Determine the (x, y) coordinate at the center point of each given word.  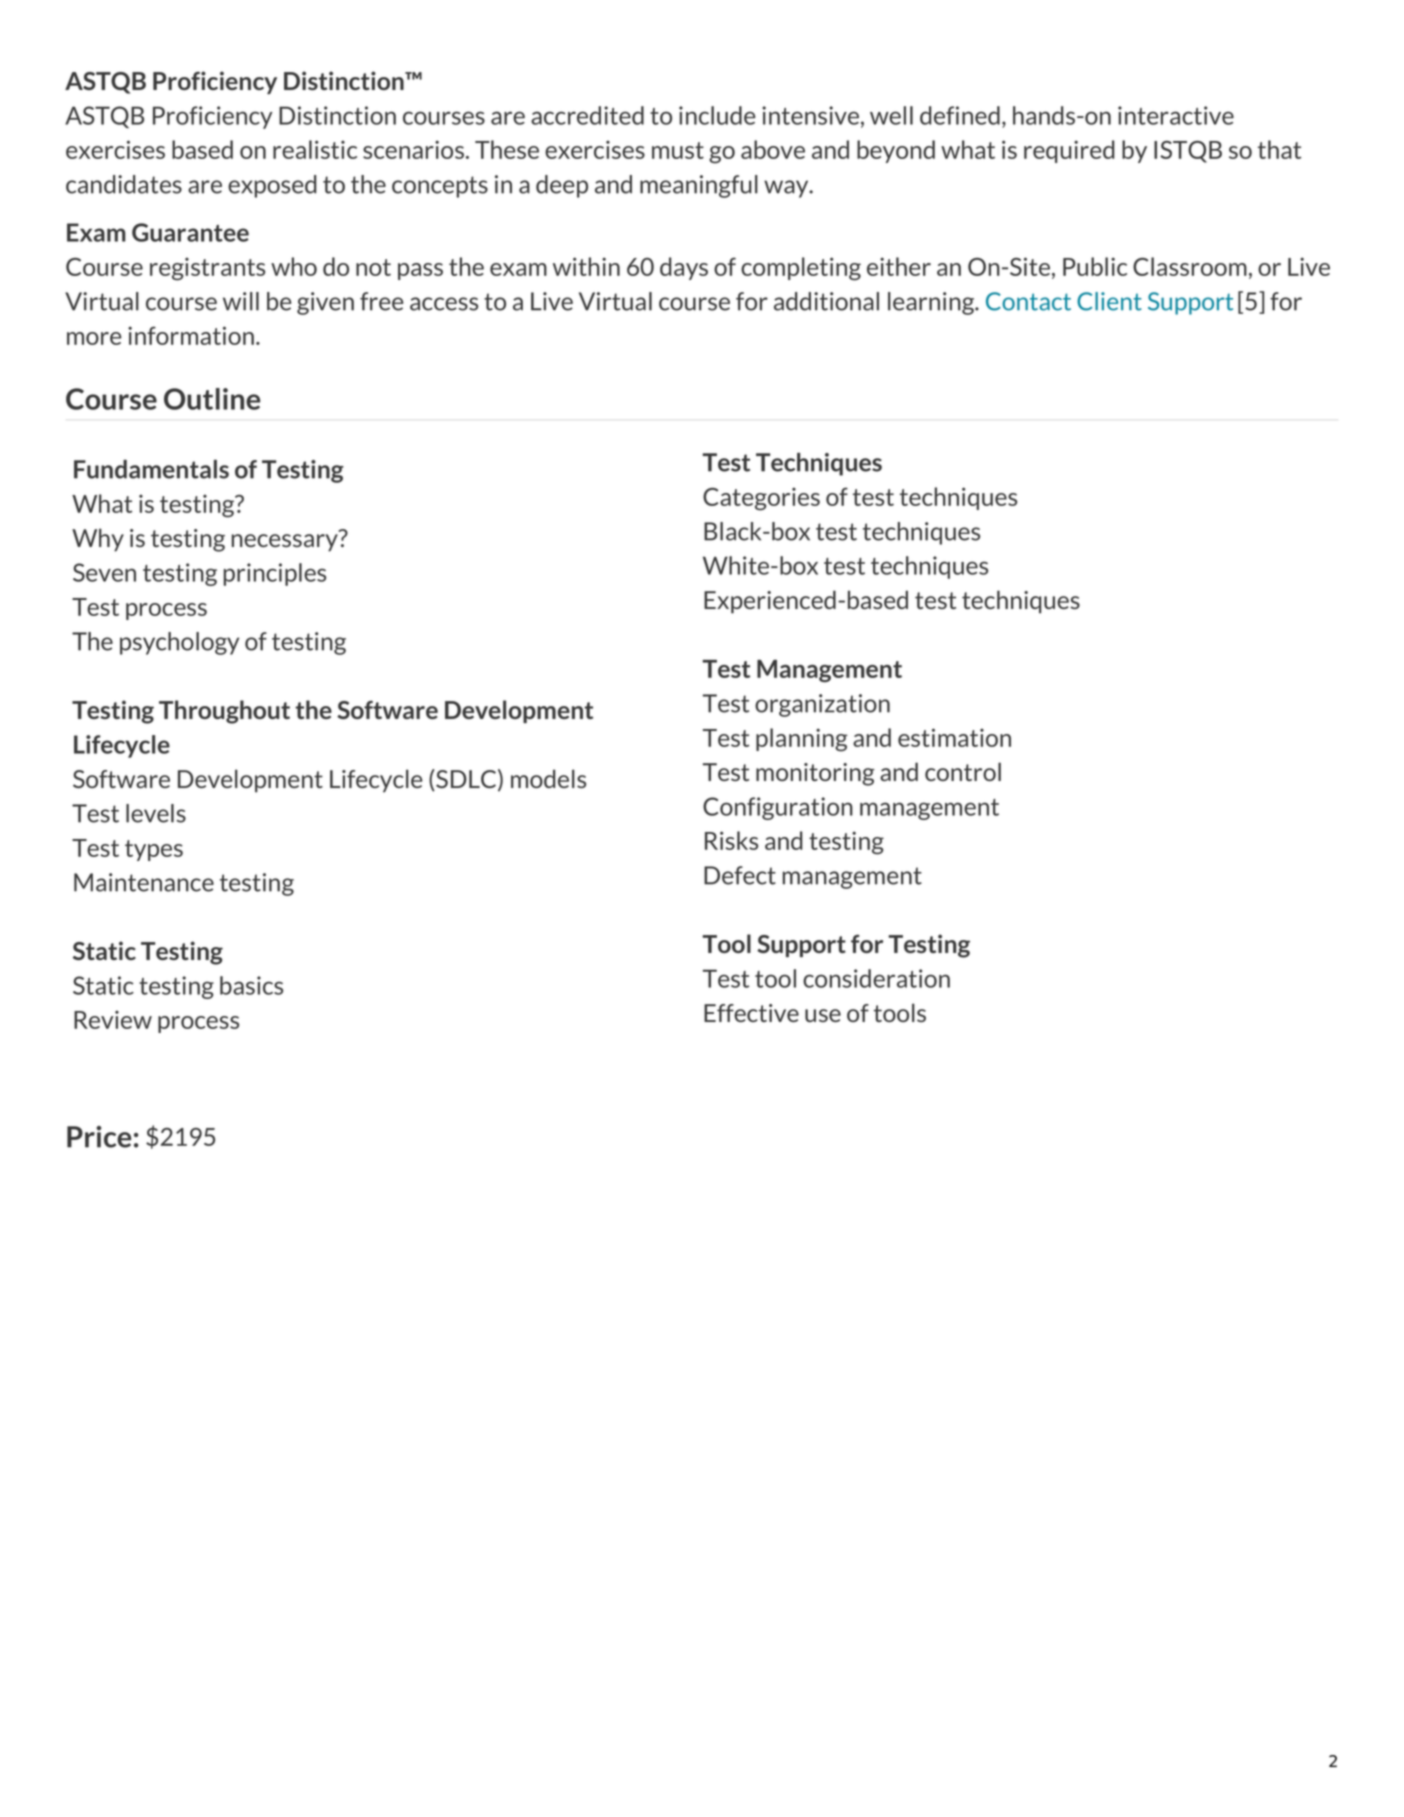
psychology (179, 643)
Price (99, 1137)
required (1069, 151)
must (678, 150)
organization (822, 705)
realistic (315, 149)
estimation (954, 737)
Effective (751, 1013)
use (823, 1015)
